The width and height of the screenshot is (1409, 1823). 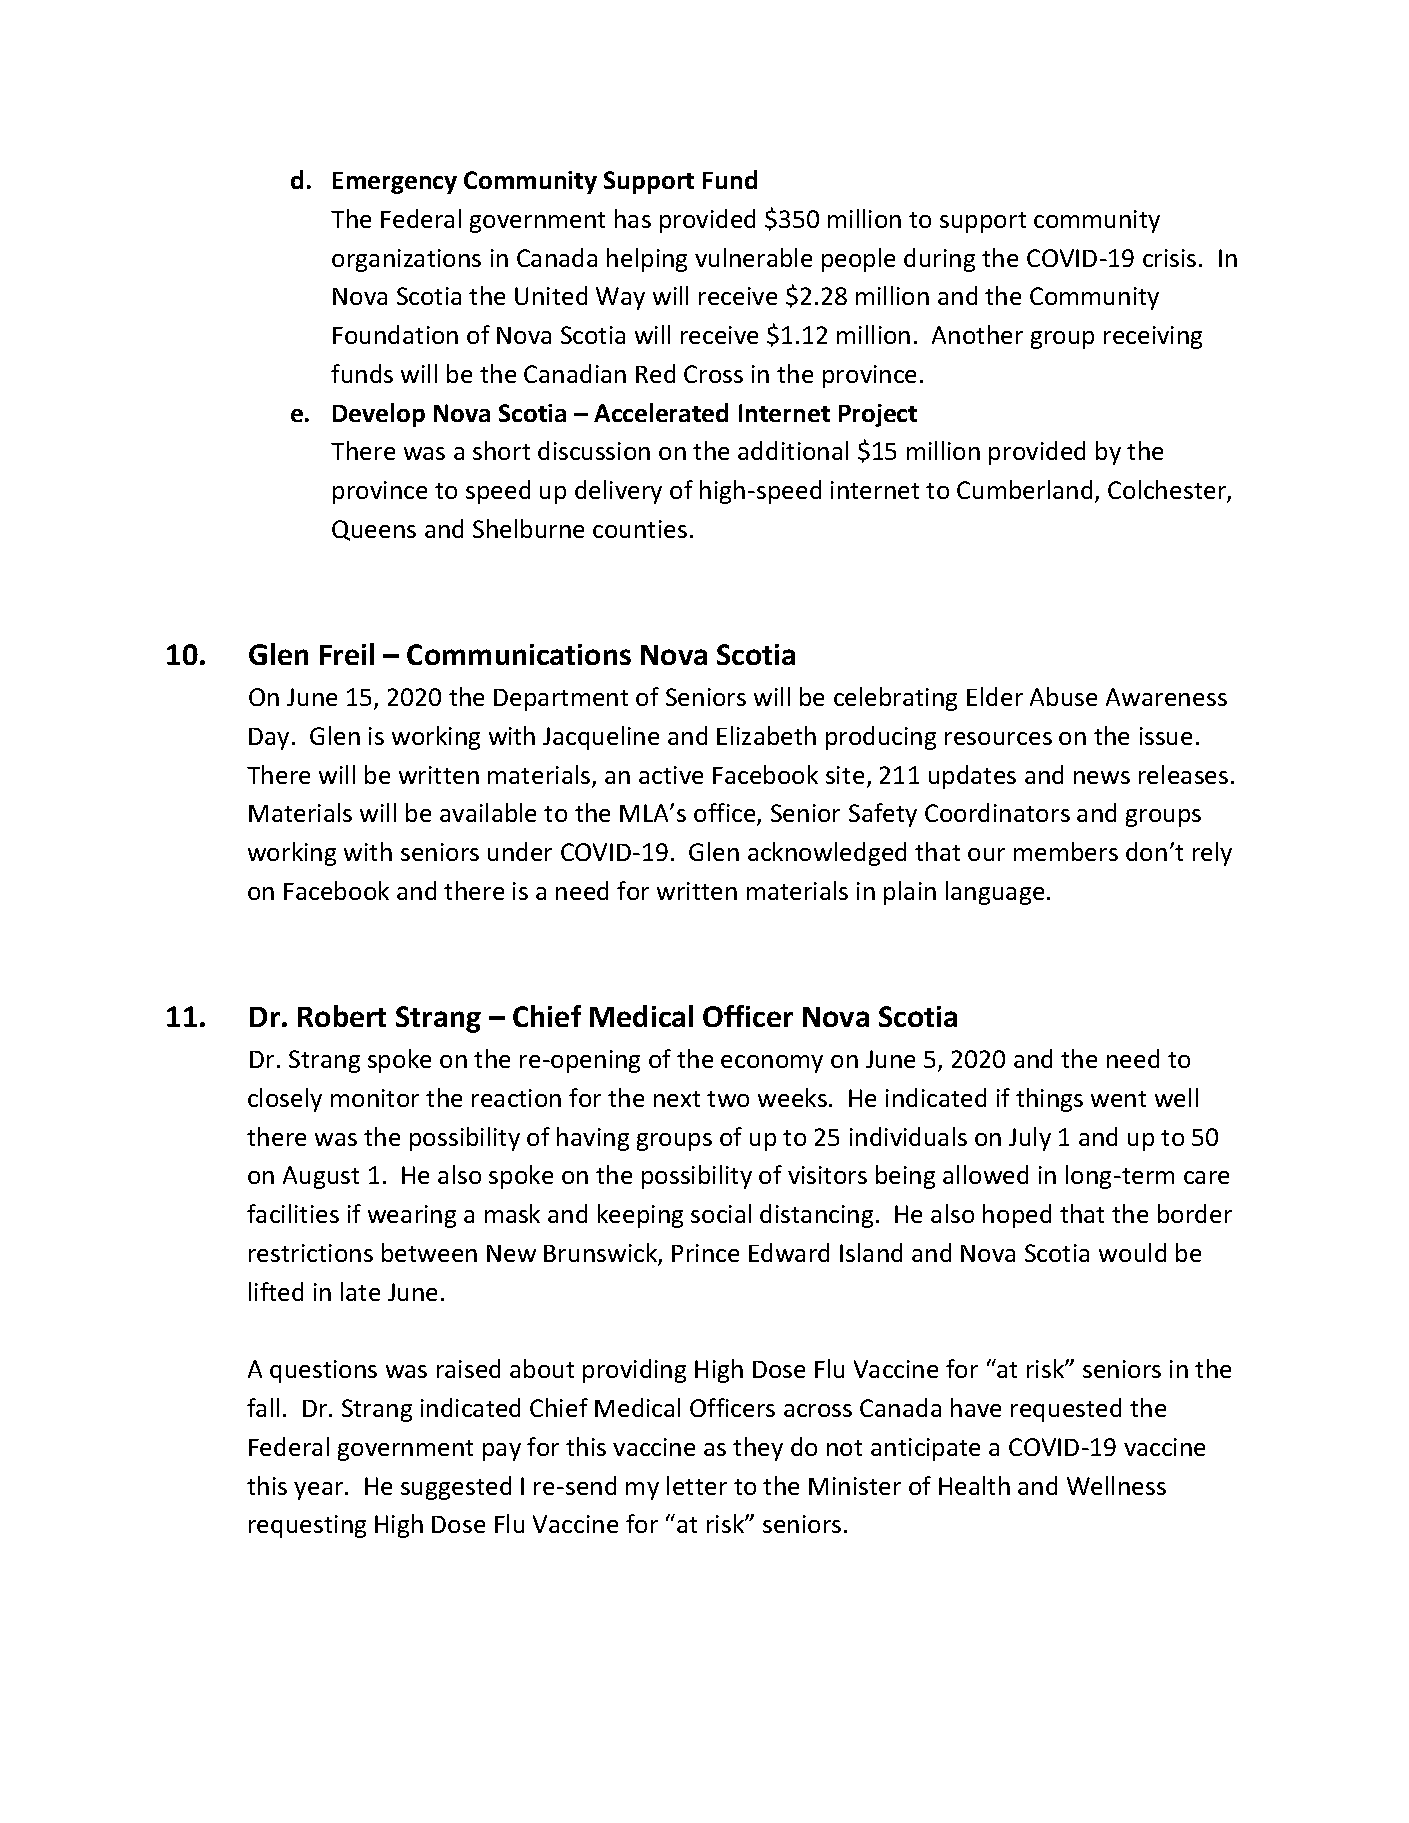 What do you see at coordinates (1169, 258) in the screenshot?
I see `crisis` at bounding box center [1169, 258].
